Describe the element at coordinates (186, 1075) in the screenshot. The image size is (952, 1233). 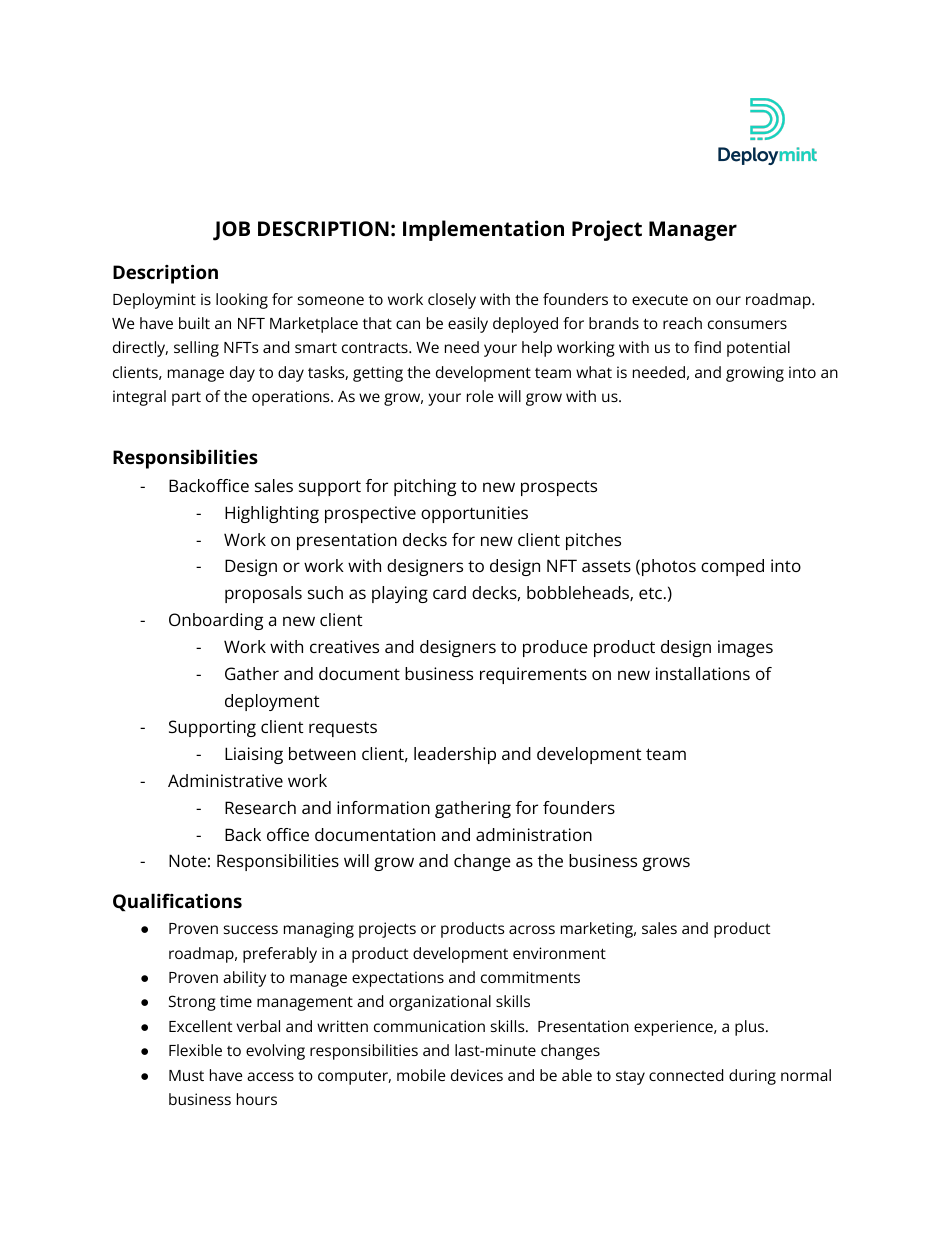
I see `Must` at that location.
